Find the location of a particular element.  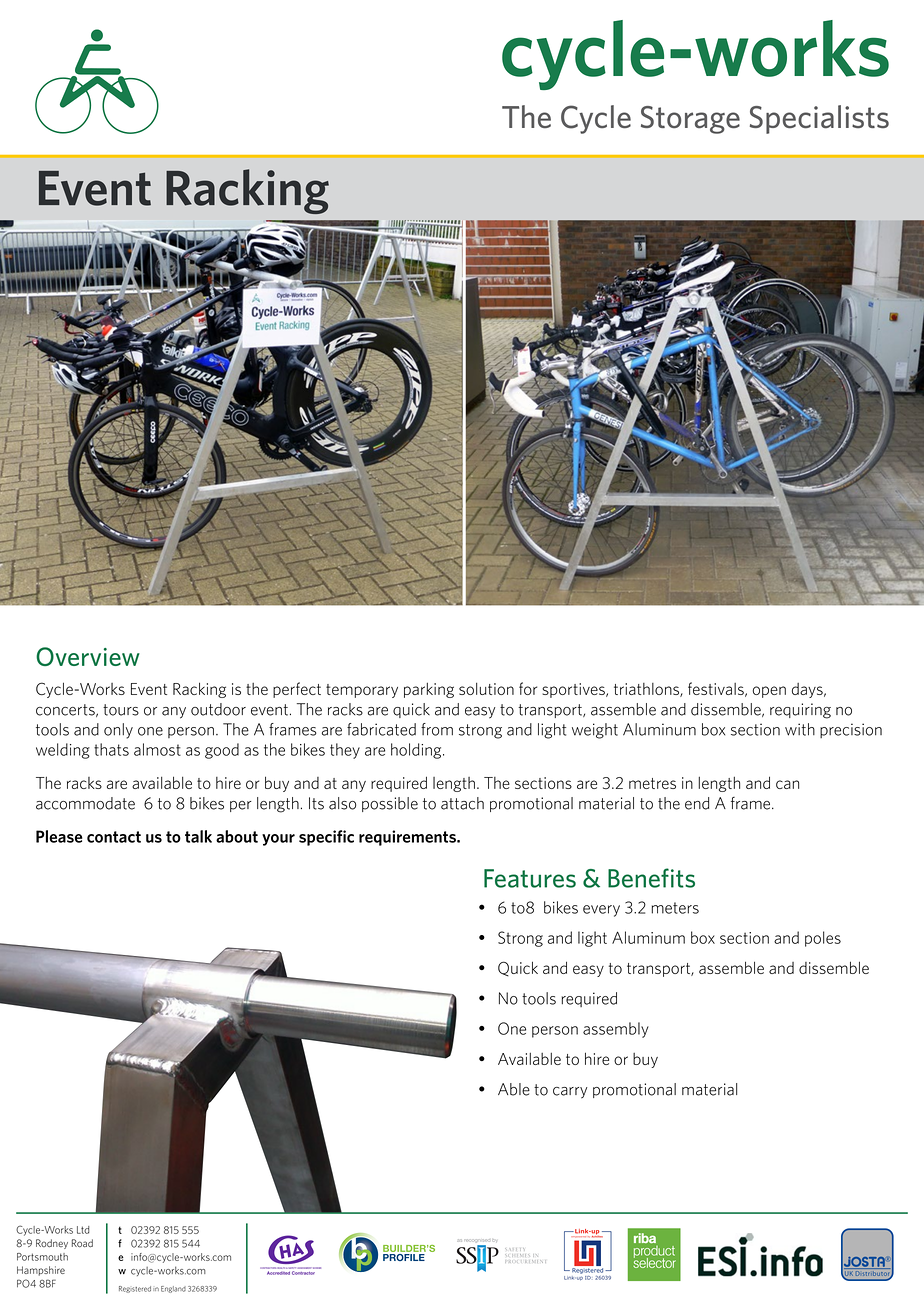

talk is located at coordinates (198, 836).
